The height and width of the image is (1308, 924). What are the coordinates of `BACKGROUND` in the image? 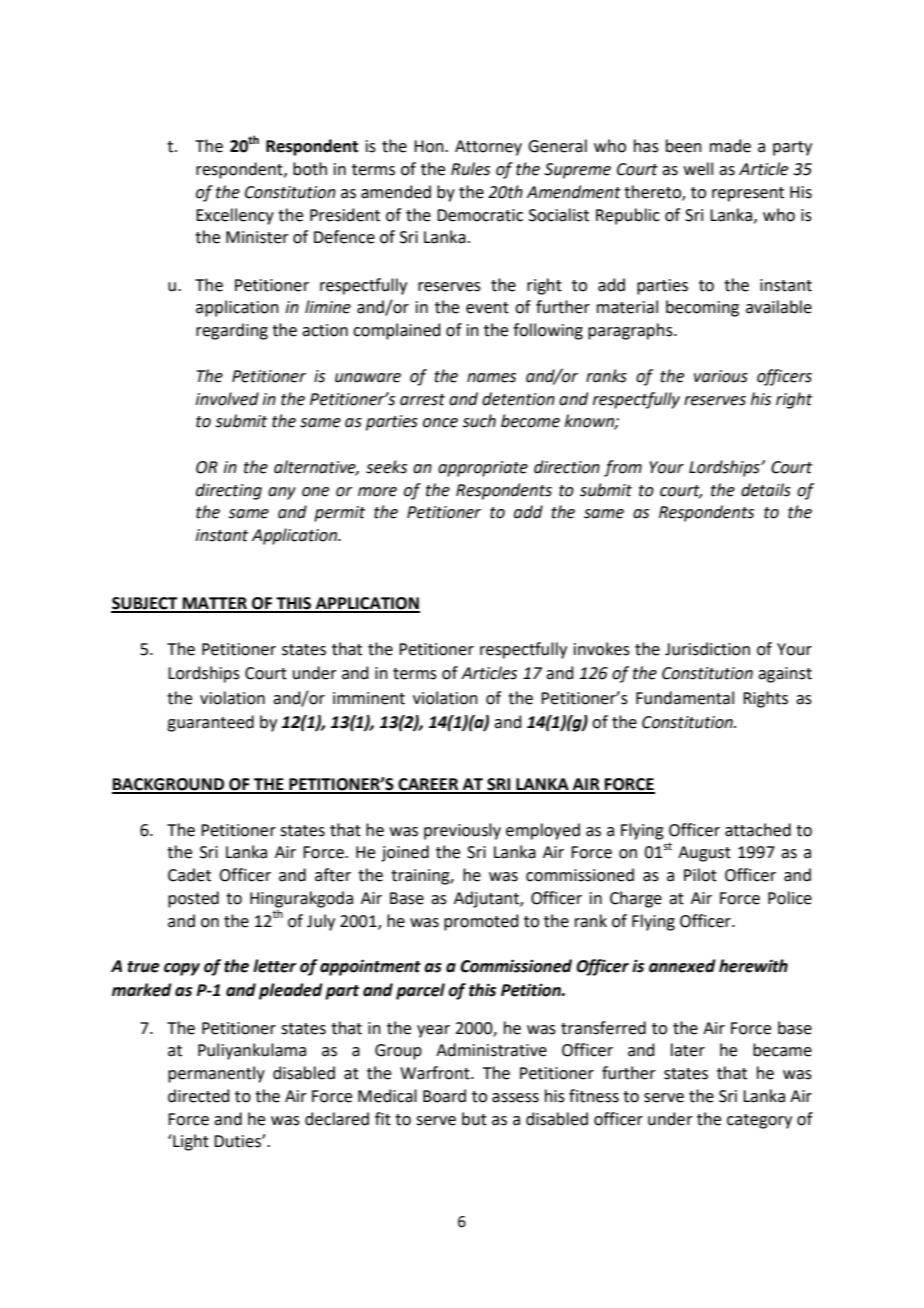 It's located at (169, 785).
